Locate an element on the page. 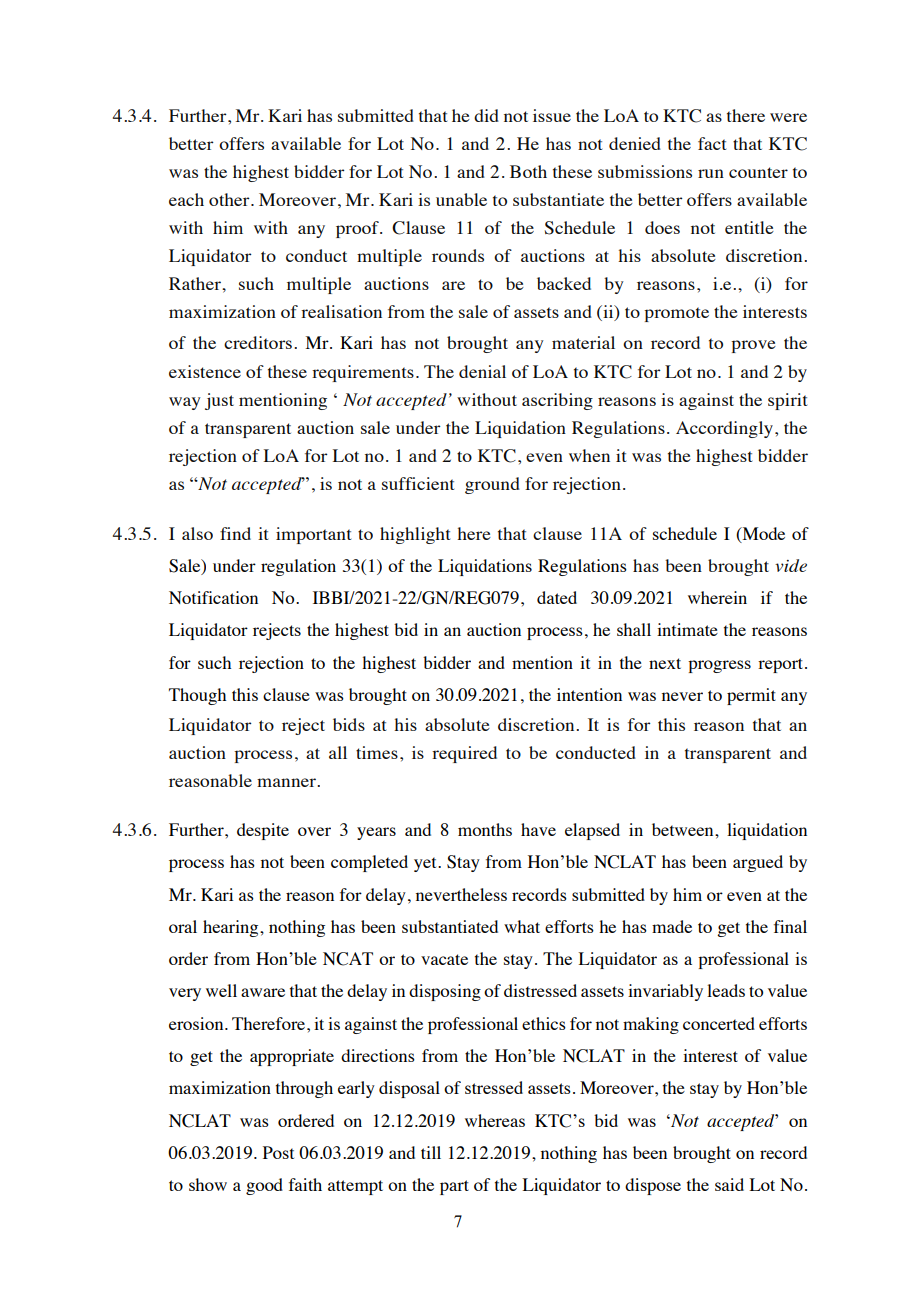  Post is located at coordinates (278, 1152).
